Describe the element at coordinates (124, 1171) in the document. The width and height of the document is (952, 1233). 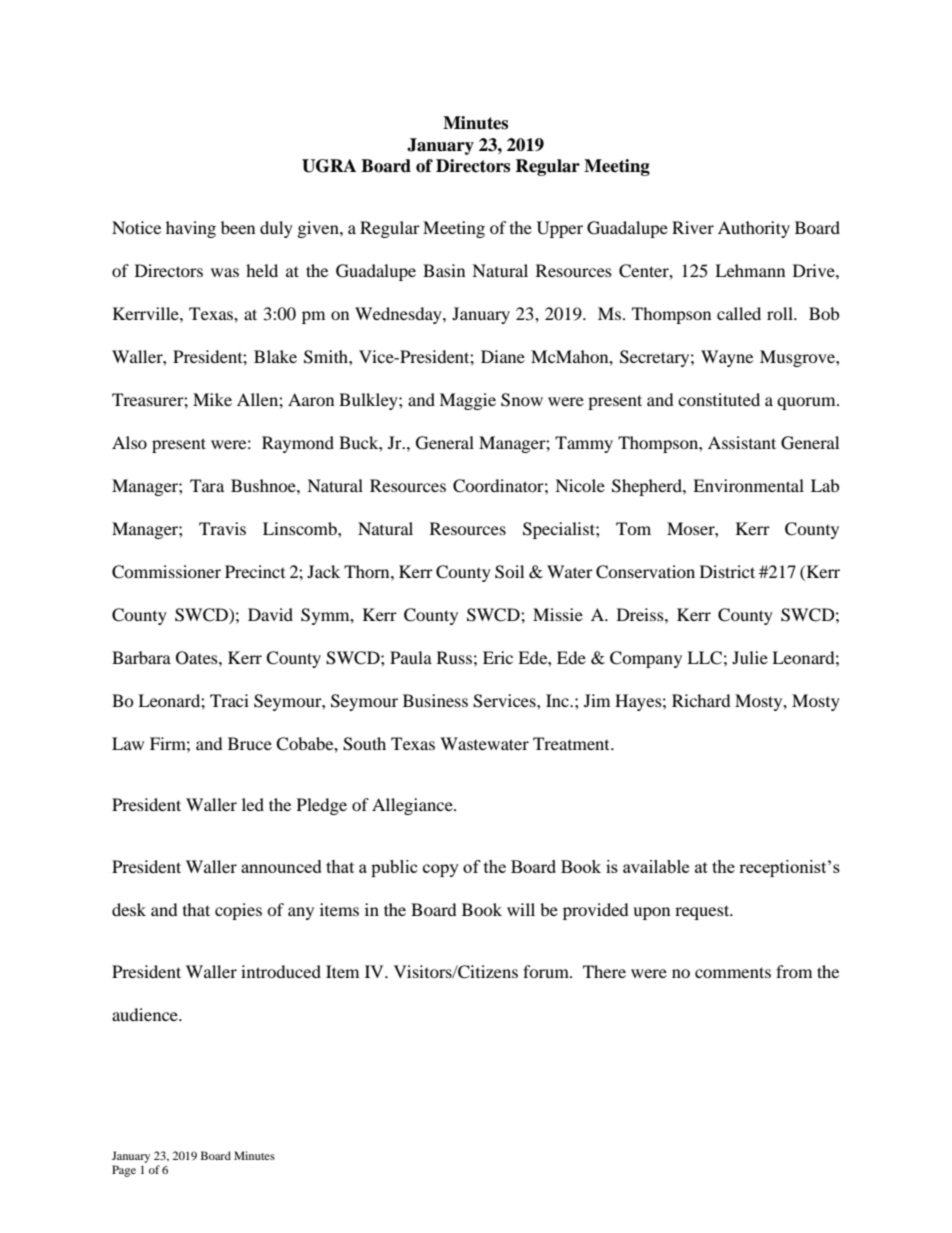
I see `Page` at that location.
